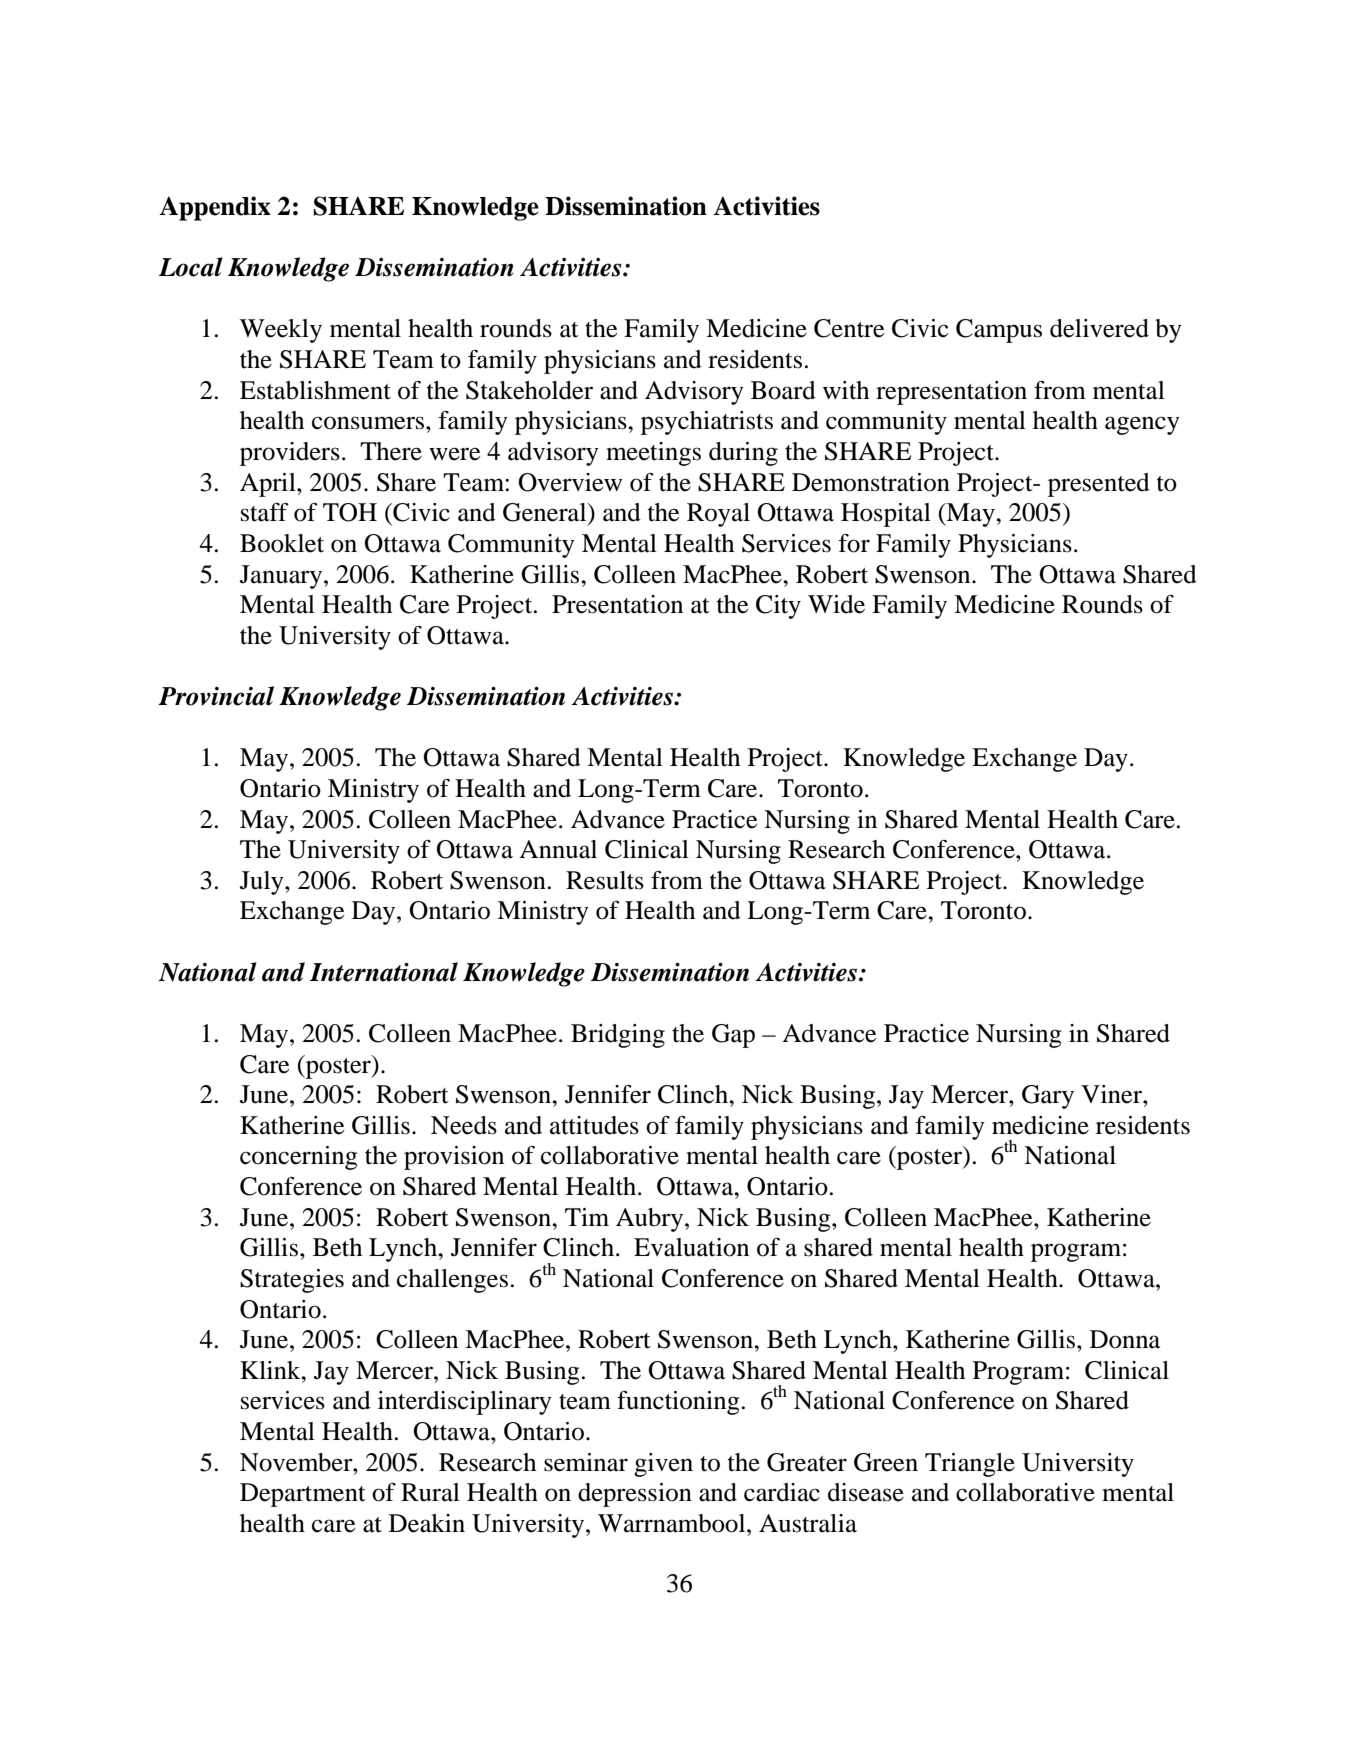 The height and width of the screenshot is (1758, 1359). I want to click on Results, so click(605, 880).
